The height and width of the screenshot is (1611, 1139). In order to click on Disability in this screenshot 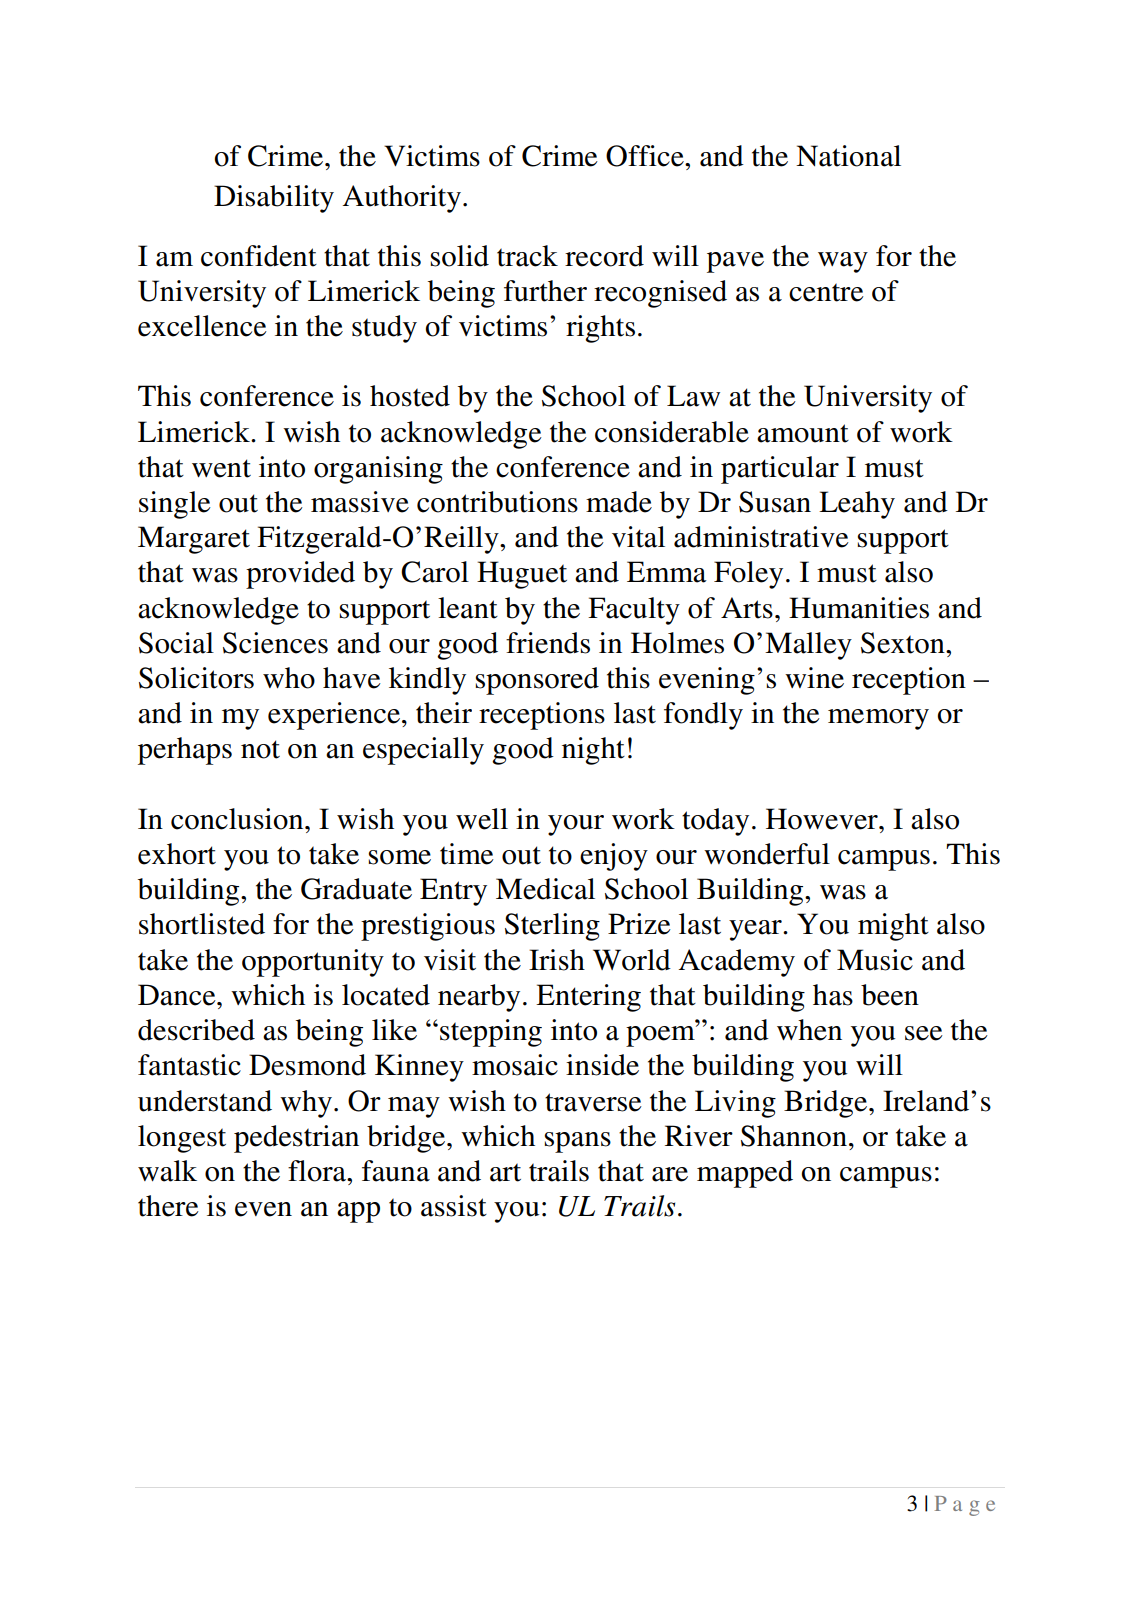, I will do `click(274, 199)`.
